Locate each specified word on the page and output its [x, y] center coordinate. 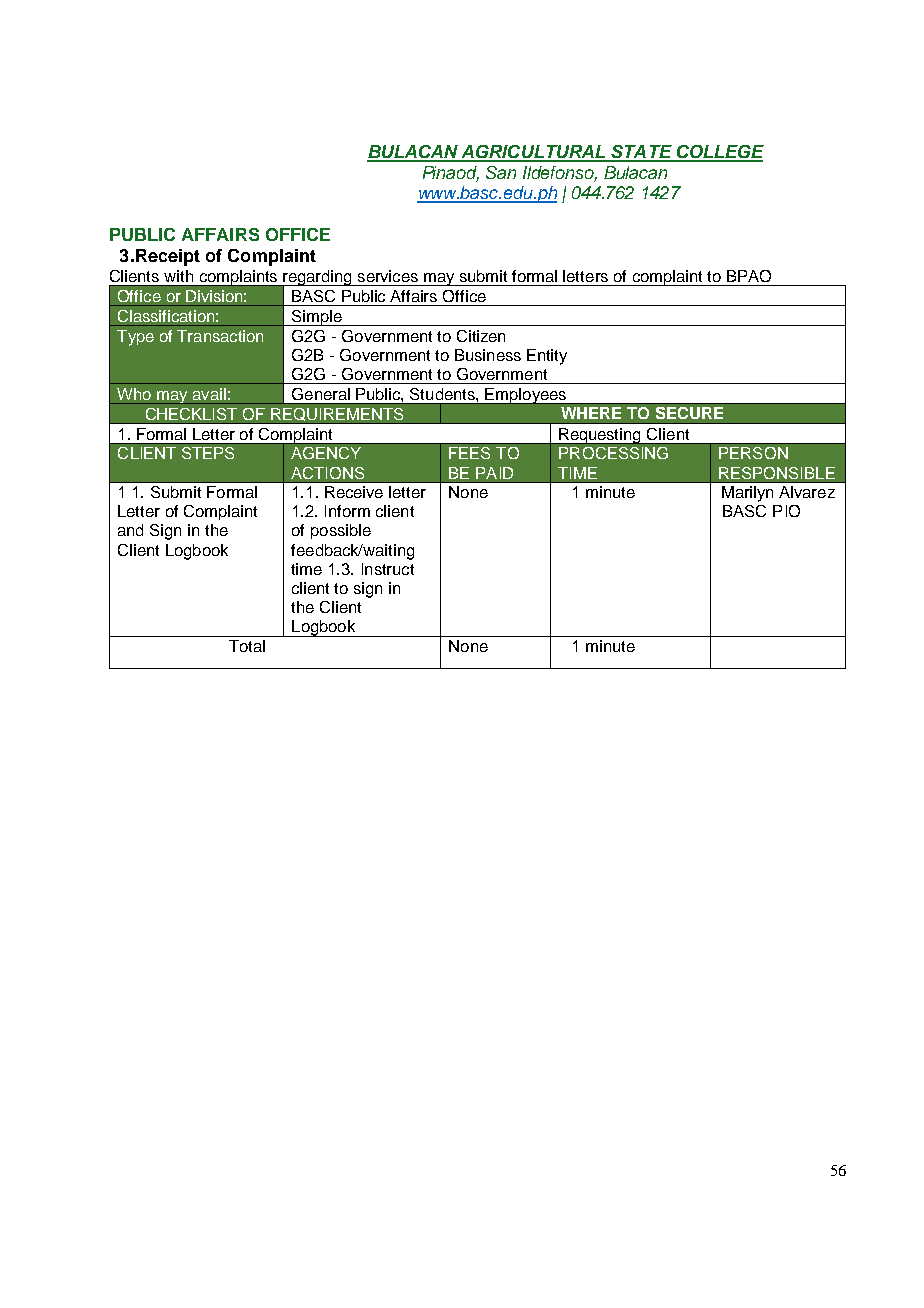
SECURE [689, 413]
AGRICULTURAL [533, 153]
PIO [786, 511]
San [501, 172]
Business [488, 355]
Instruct [388, 569]
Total [247, 646]
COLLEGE [719, 153]
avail [209, 394]
